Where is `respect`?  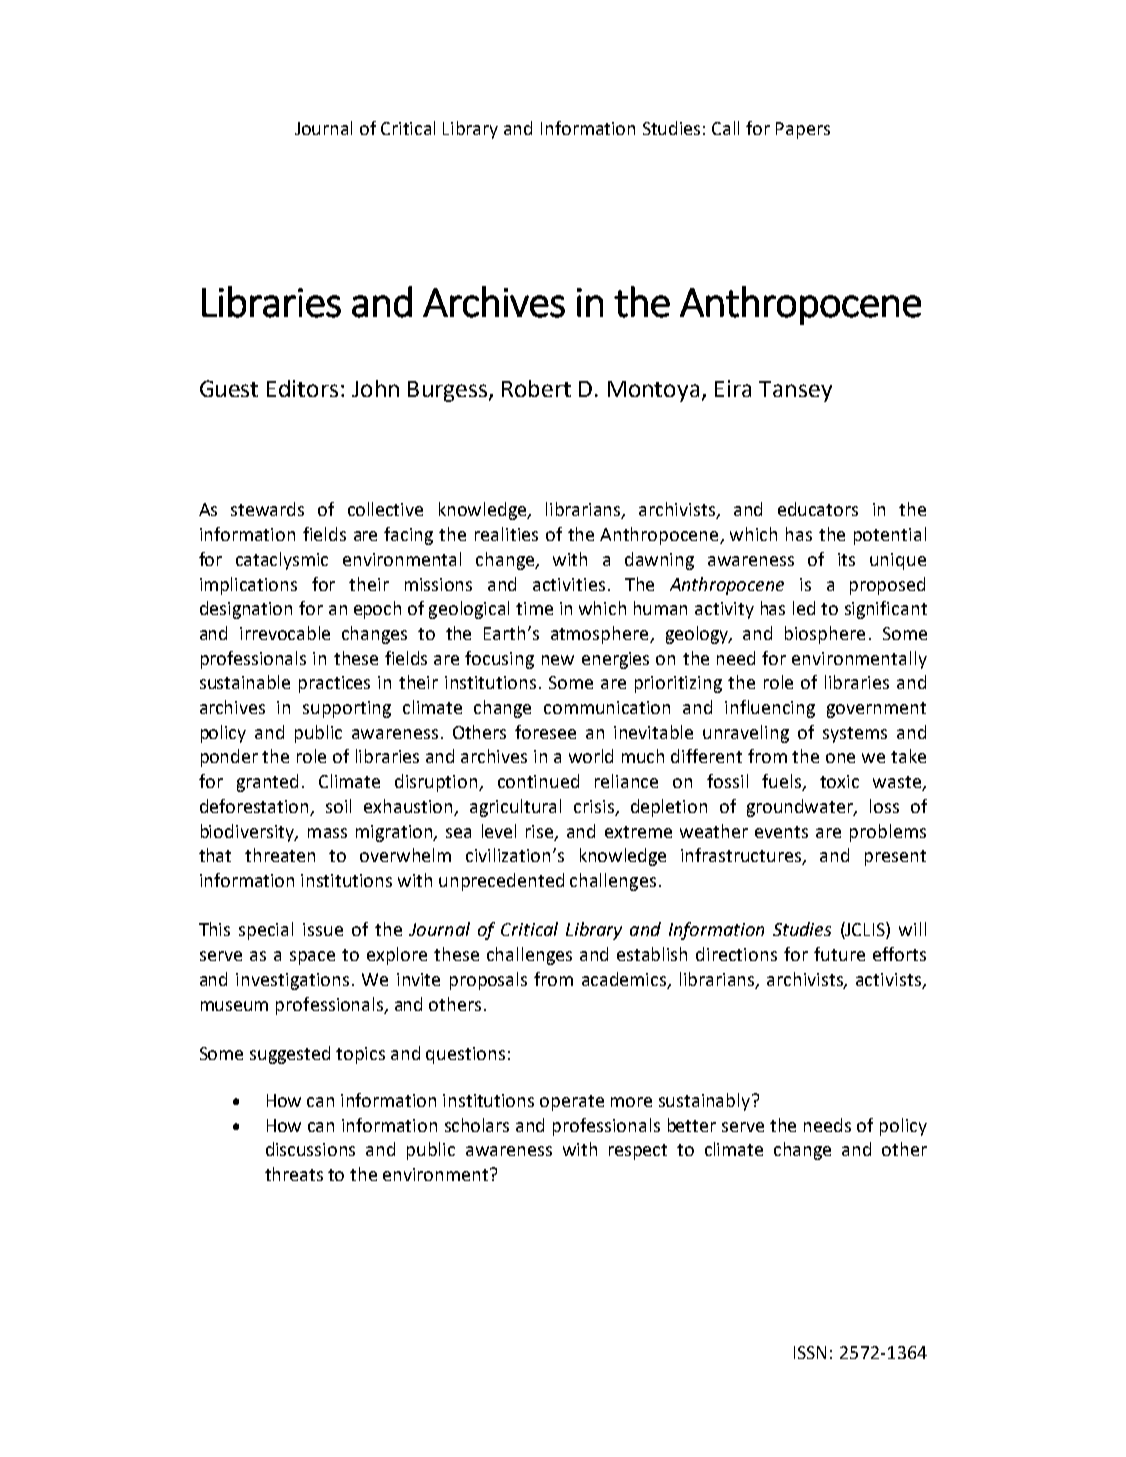
respect is located at coordinates (638, 1152).
